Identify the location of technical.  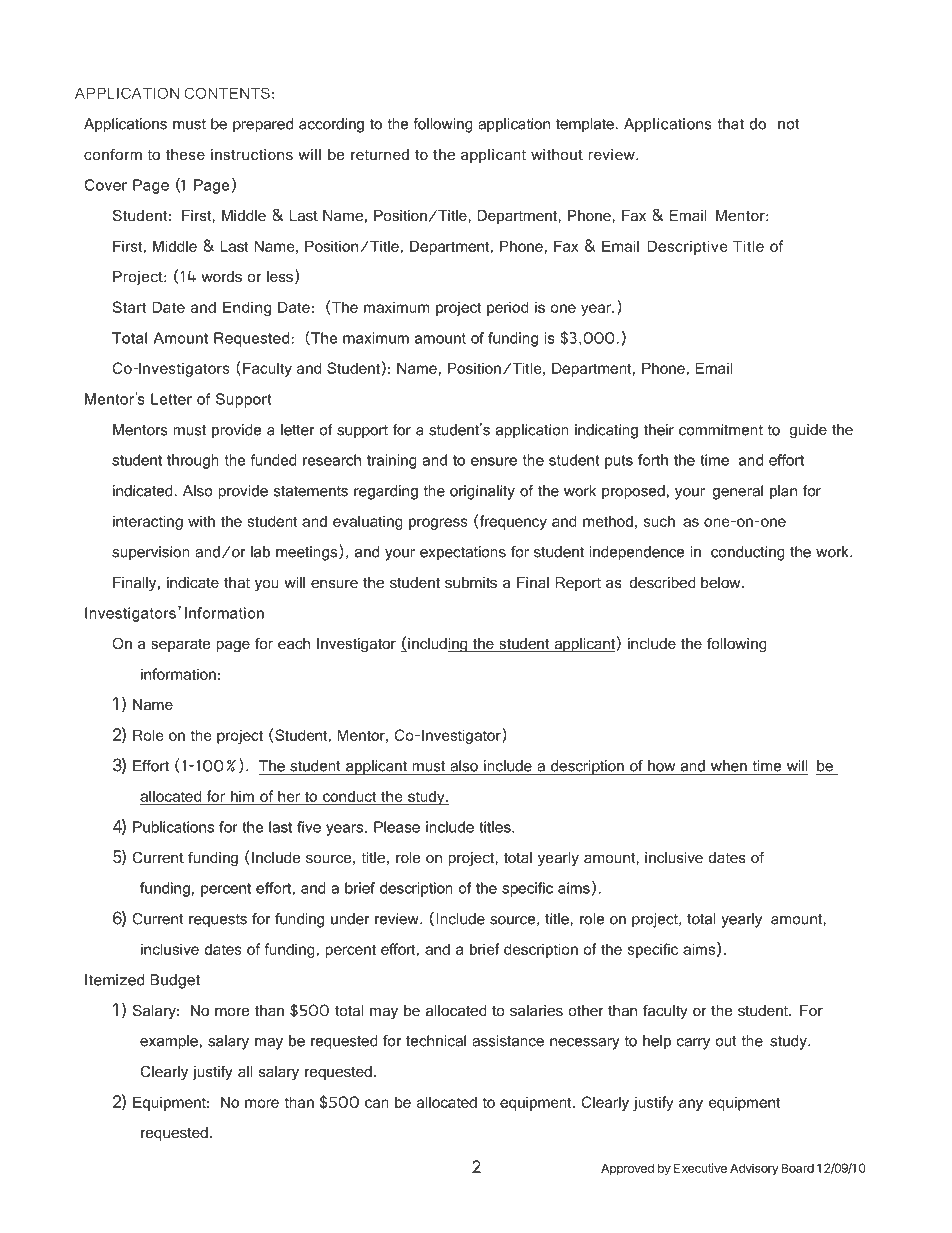
(436, 1041).
